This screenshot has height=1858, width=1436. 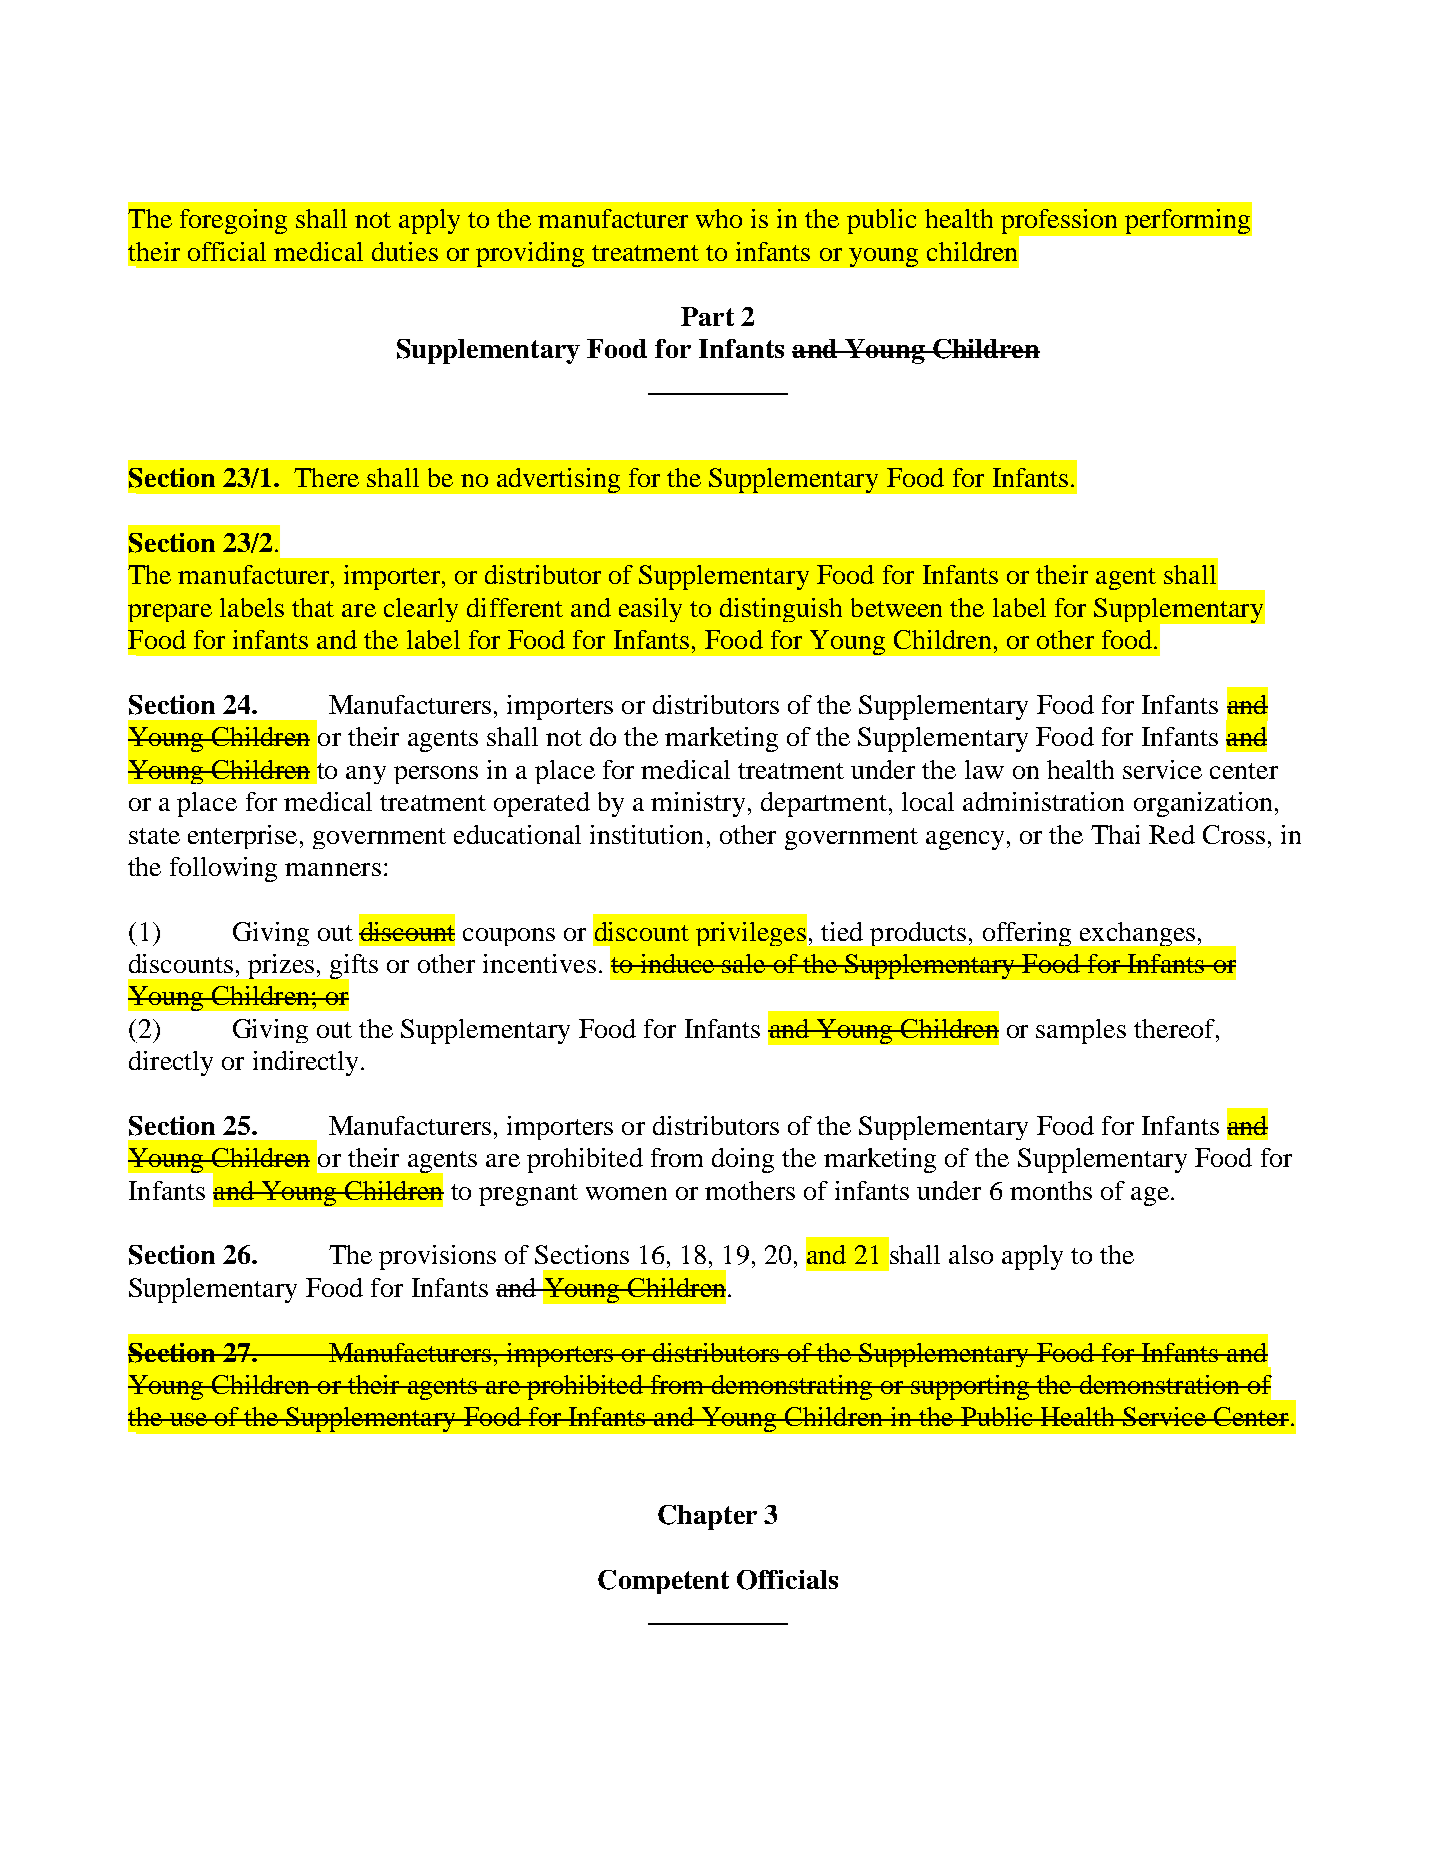 What do you see at coordinates (233, 221) in the screenshot?
I see `foregoing` at bounding box center [233, 221].
